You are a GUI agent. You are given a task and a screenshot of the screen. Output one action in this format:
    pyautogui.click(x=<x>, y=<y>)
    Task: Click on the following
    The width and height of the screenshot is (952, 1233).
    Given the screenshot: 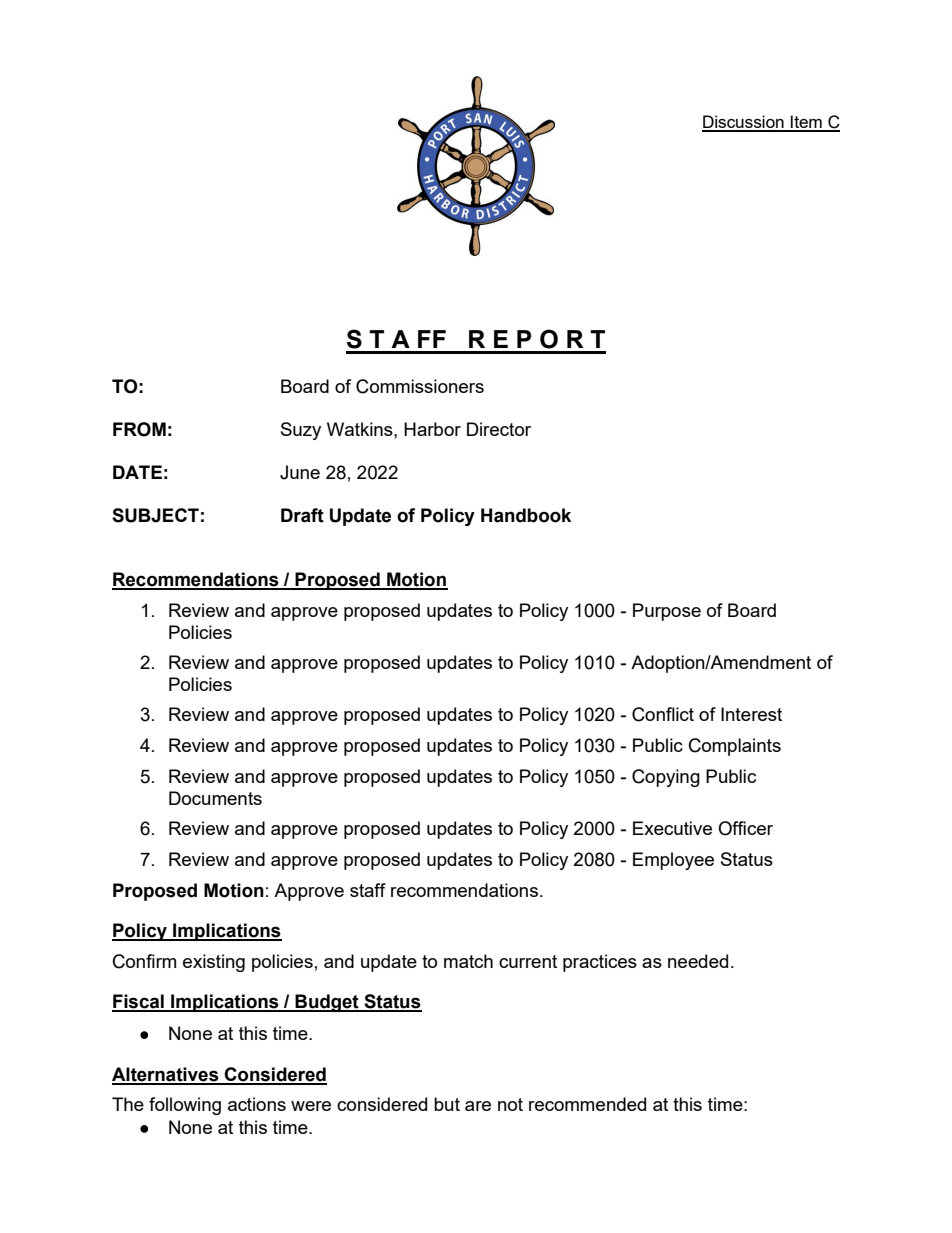 What is the action you would take?
    pyautogui.click(x=185, y=1106)
